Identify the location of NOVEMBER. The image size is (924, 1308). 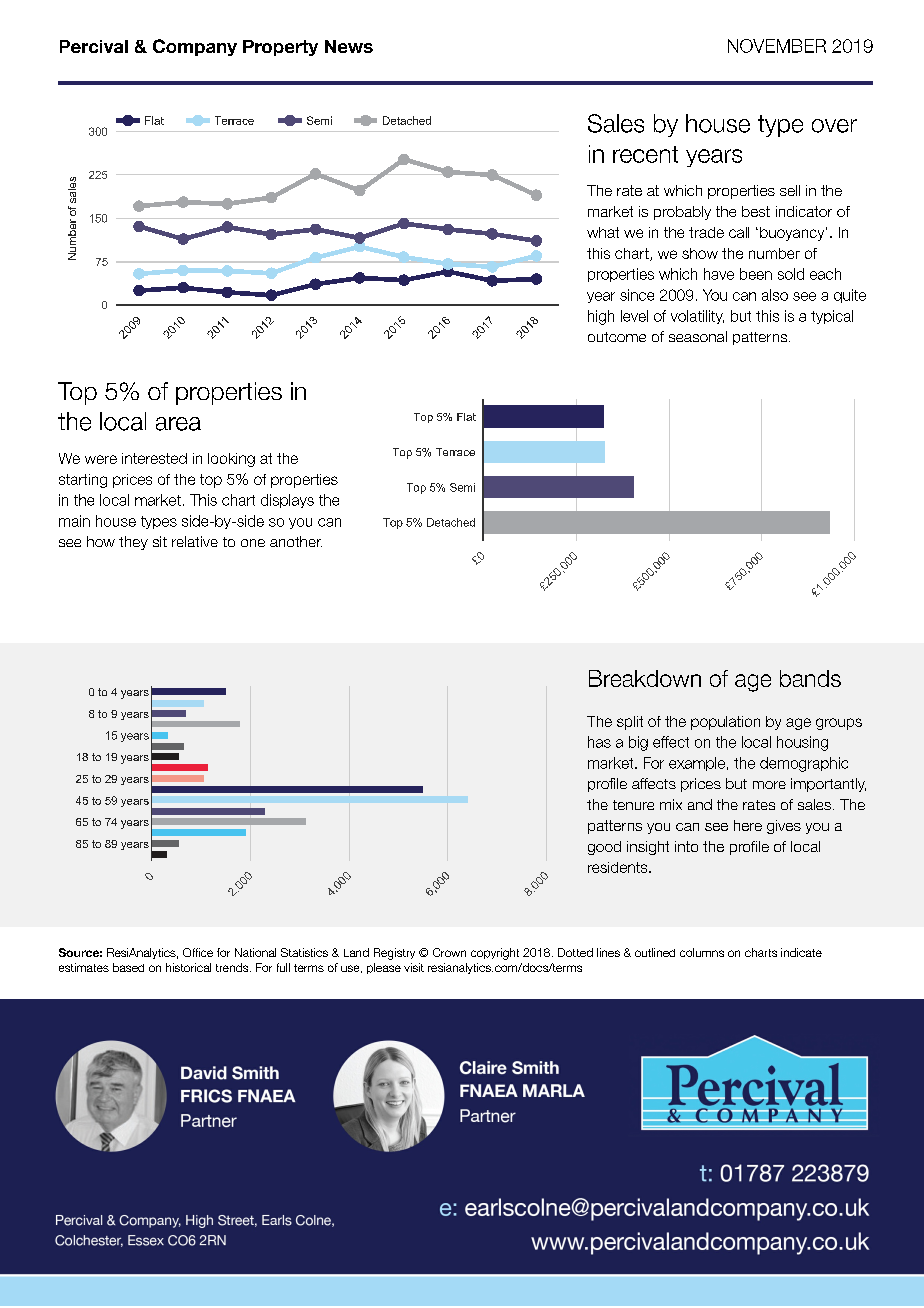
(777, 46).
